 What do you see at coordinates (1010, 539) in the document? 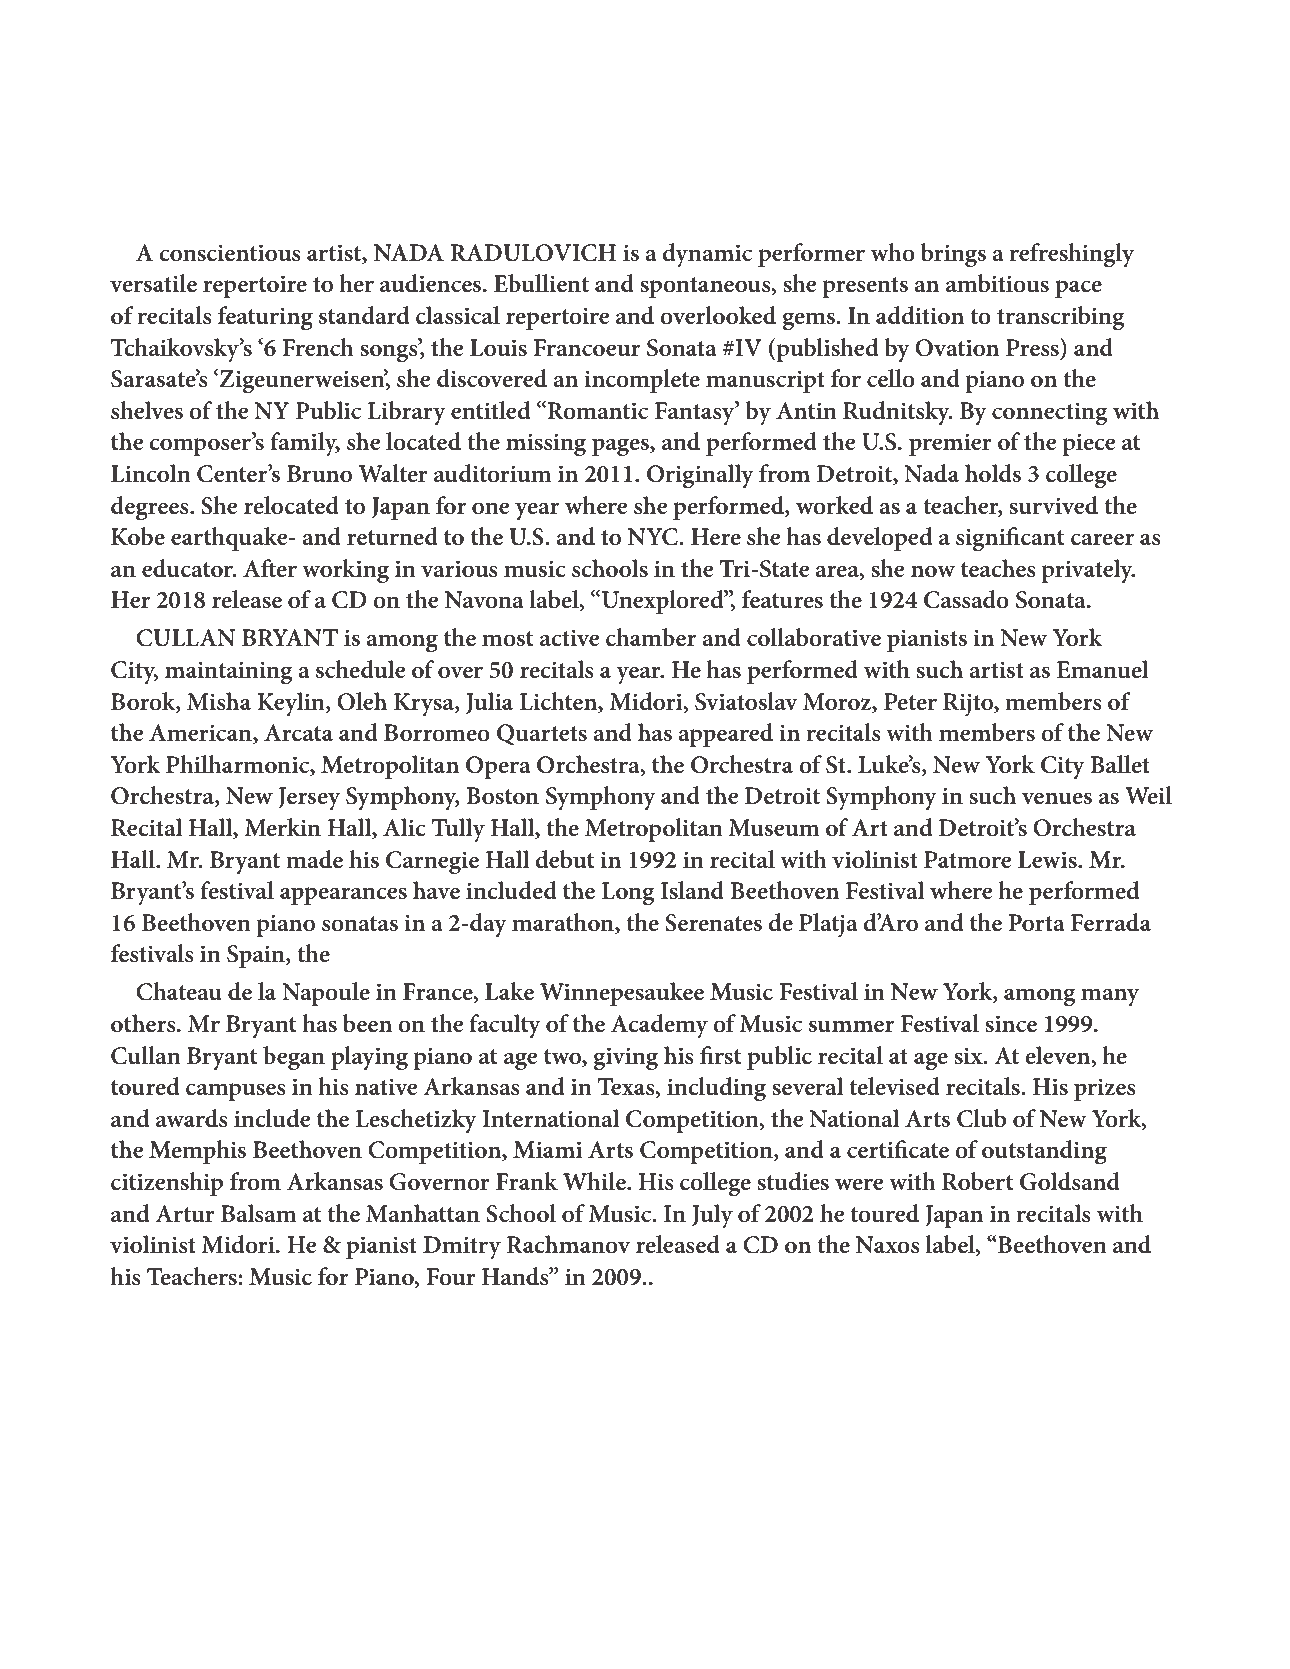
I see `significant` at bounding box center [1010, 539].
